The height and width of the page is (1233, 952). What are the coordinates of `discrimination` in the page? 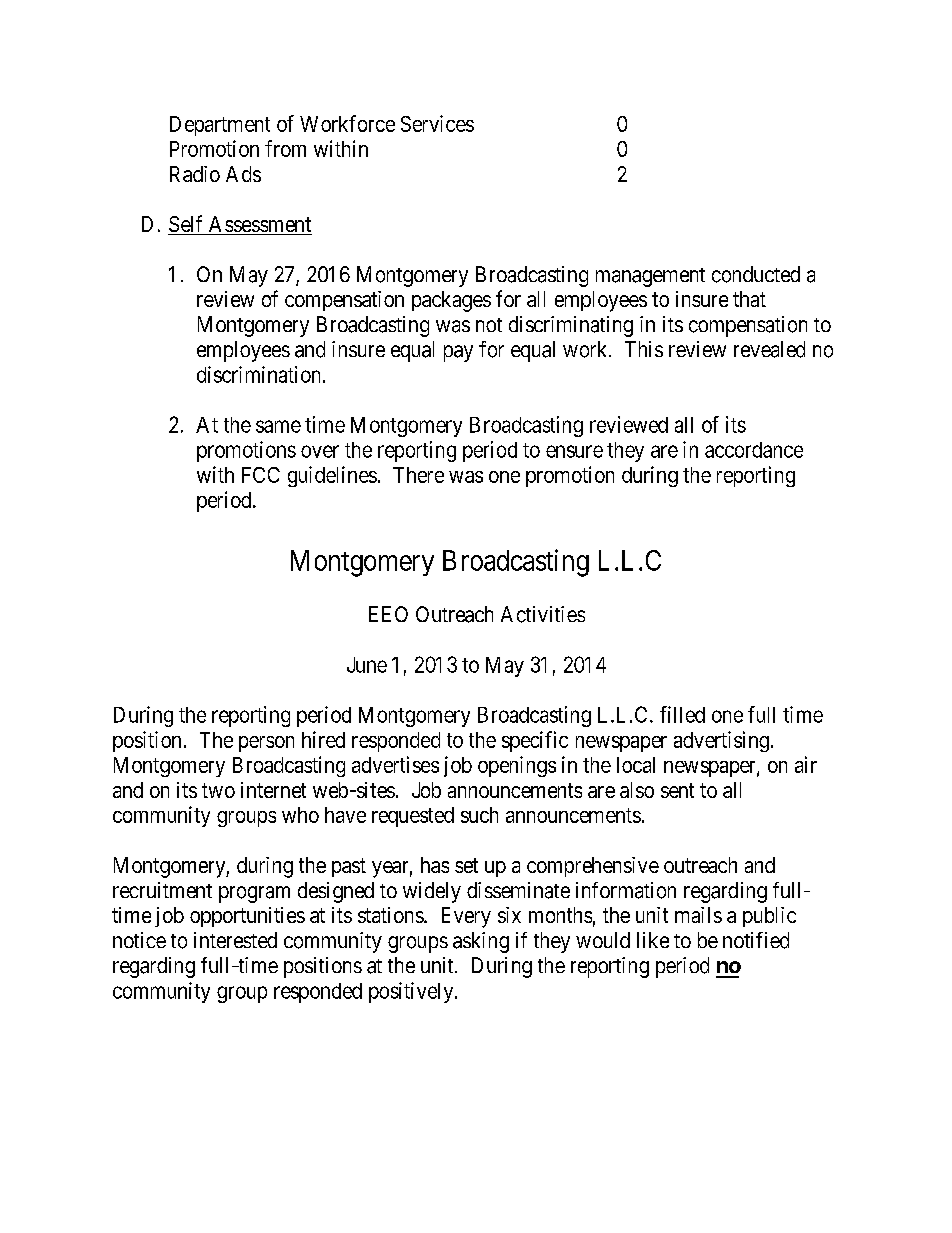 It's located at (260, 374).
